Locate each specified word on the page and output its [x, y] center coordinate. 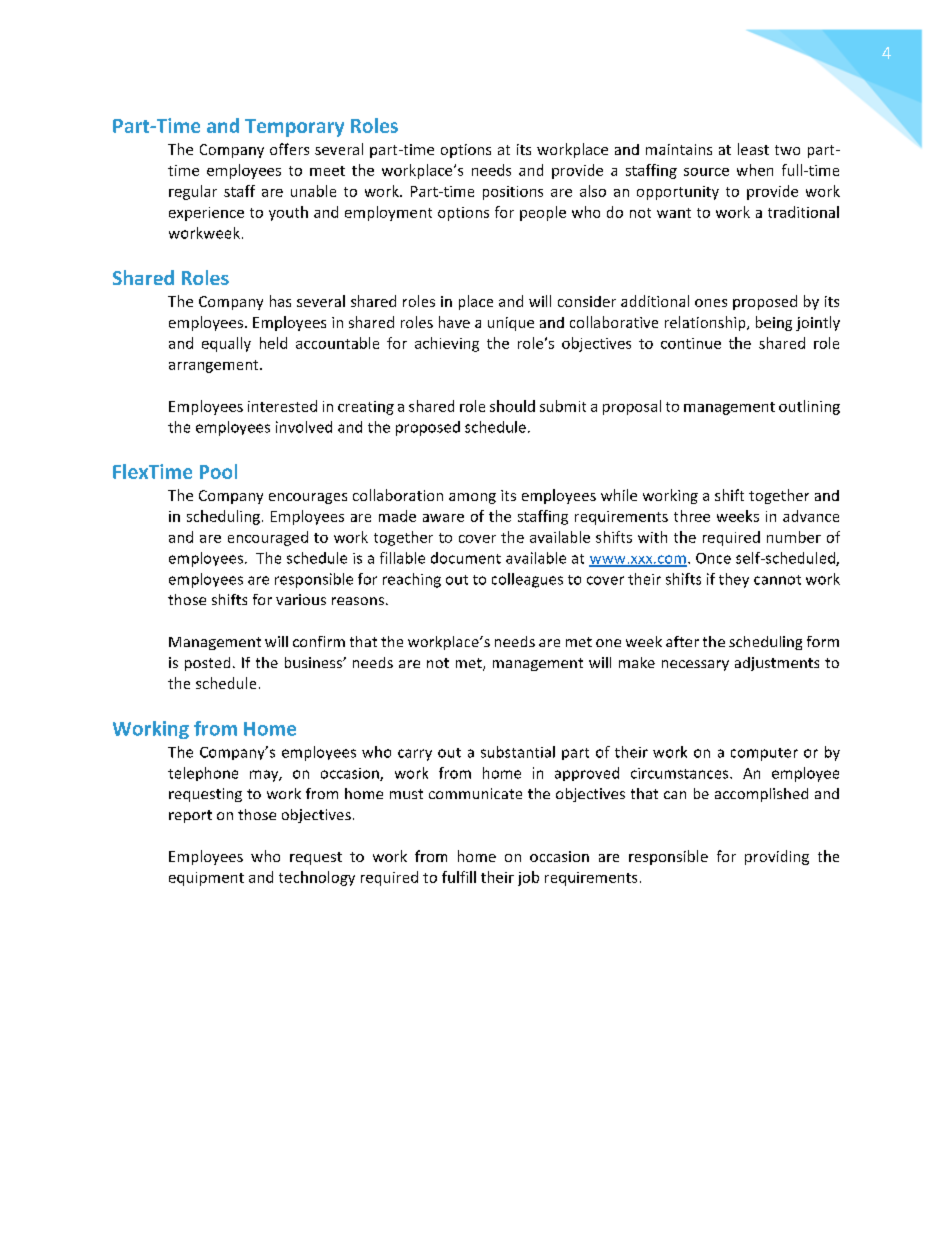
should [512, 406]
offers [289, 149]
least [753, 149]
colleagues [527, 580]
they [734, 580]
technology [317, 878]
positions [513, 193]
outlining [809, 407]
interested [282, 406]
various [301, 599]
